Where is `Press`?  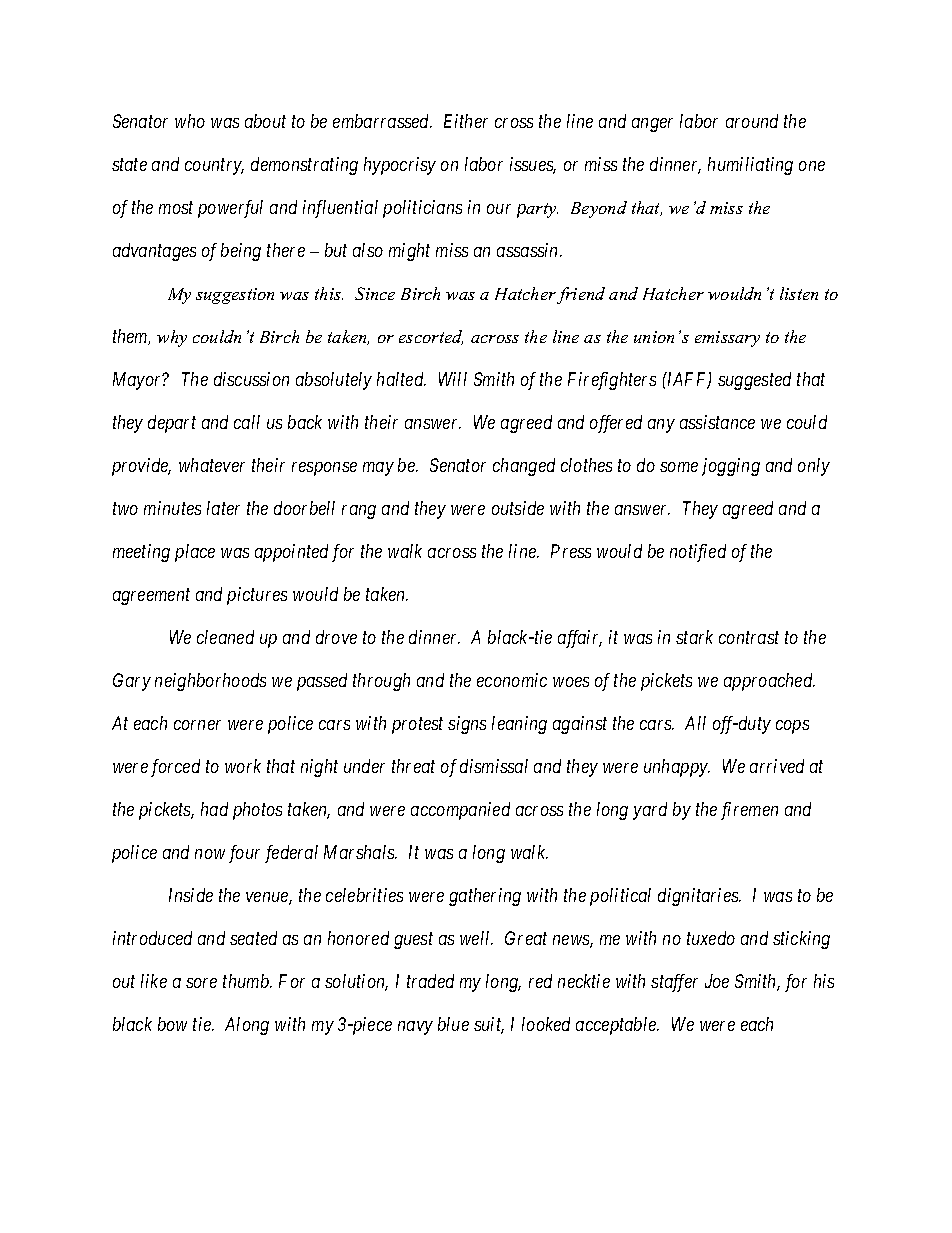 Press is located at coordinates (571, 551).
